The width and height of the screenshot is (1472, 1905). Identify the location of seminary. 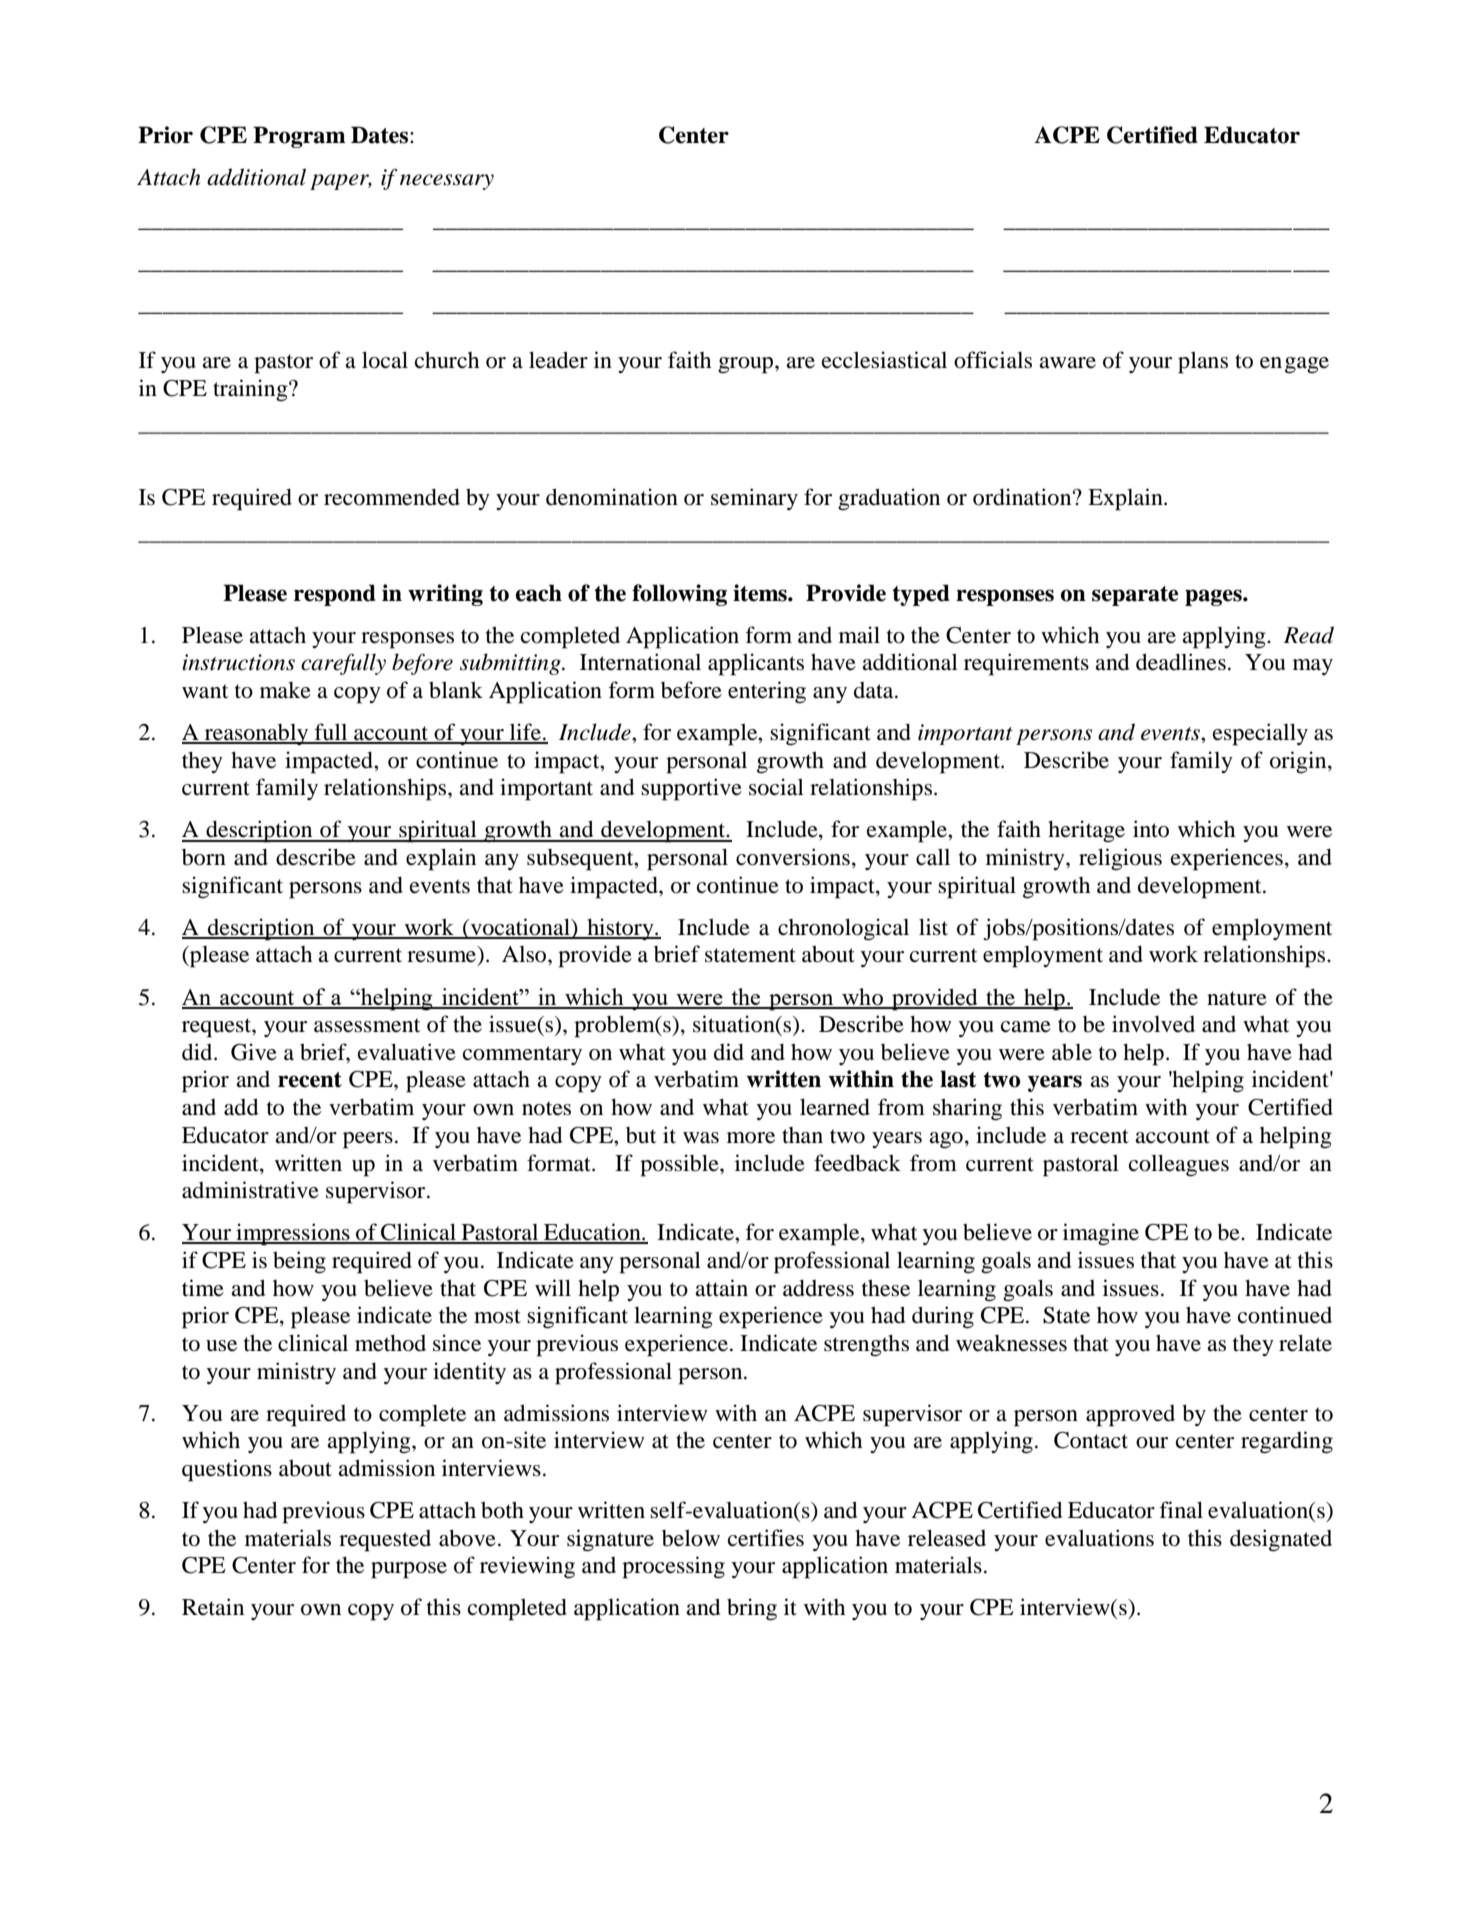
(754, 499).
